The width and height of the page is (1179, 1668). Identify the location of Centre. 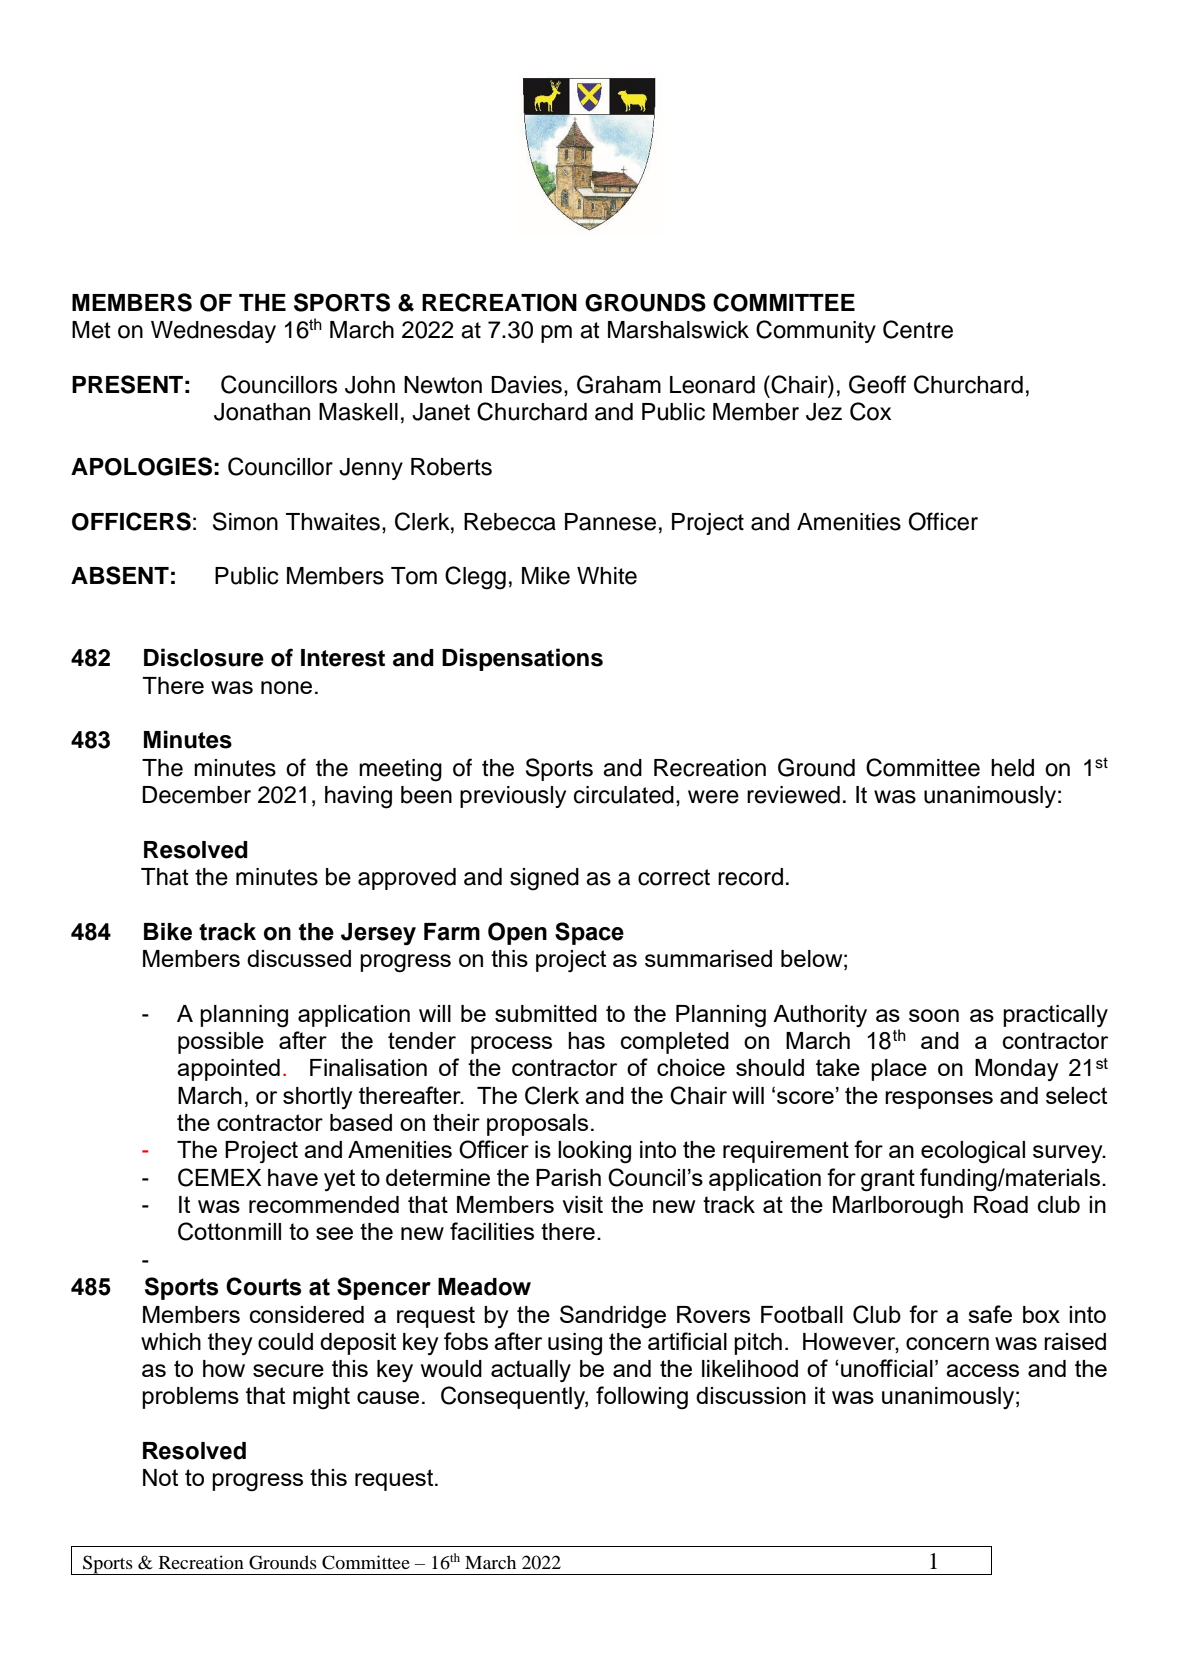
(918, 329).
